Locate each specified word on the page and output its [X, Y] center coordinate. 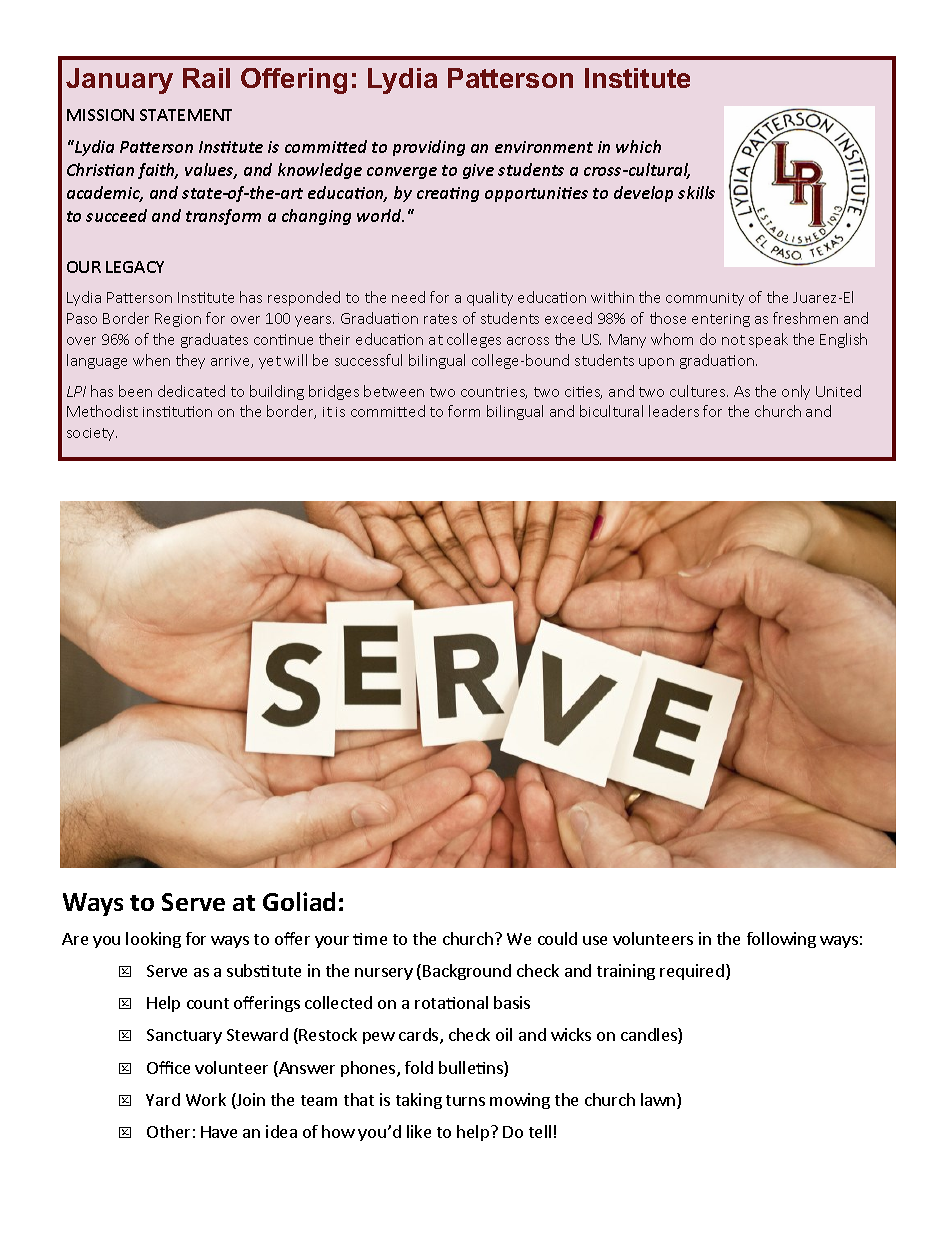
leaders [674, 411]
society [92, 434]
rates [440, 319]
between [394, 391]
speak [768, 340]
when [151, 360]
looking [153, 940]
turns [465, 1100]
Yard [163, 1099]
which [638, 146]
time [370, 939]
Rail [206, 78]
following [781, 940]
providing [429, 148]
